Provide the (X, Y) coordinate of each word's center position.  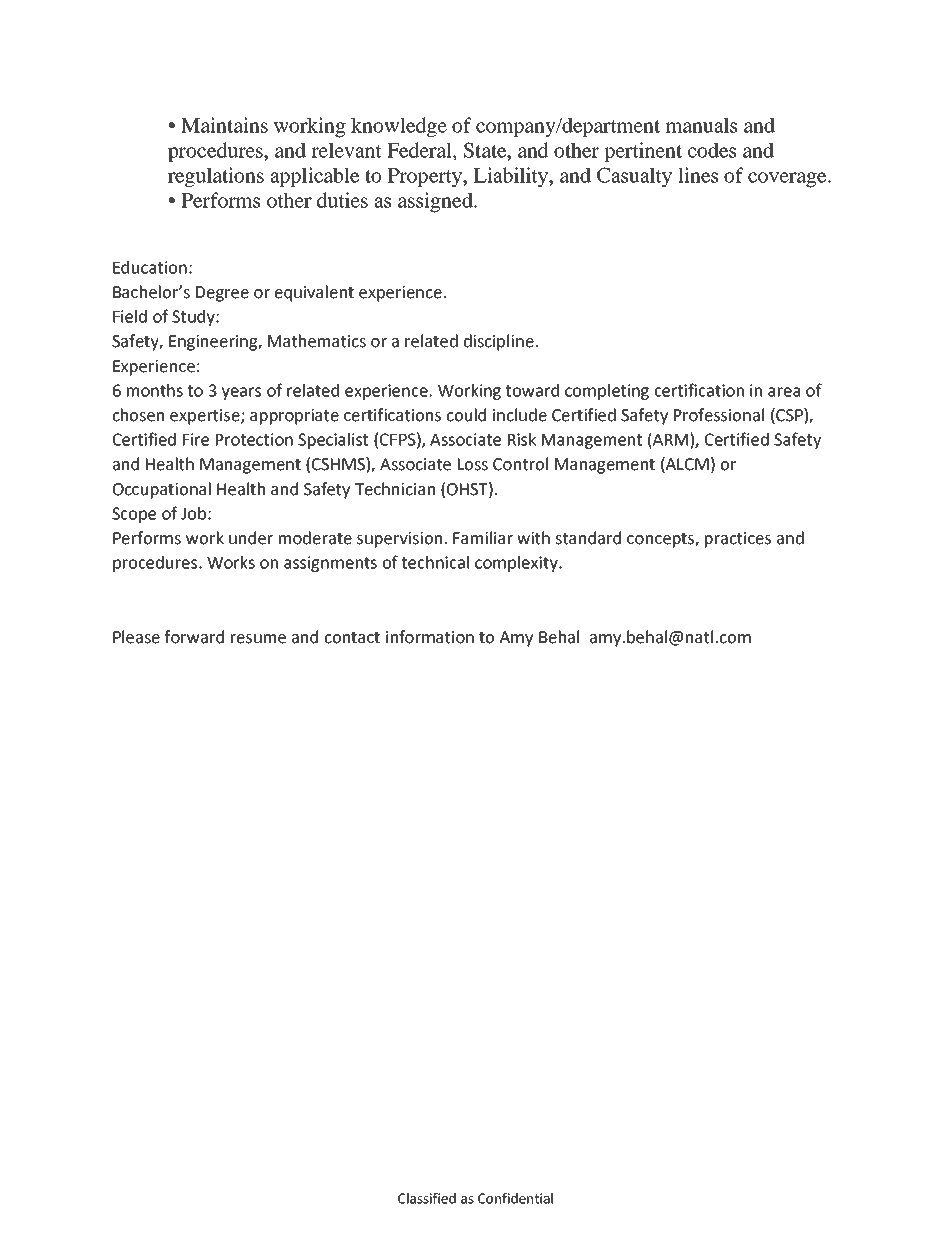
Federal (420, 150)
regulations (216, 177)
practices (738, 540)
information (430, 637)
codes (712, 150)
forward (194, 637)
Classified (427, 1198)
